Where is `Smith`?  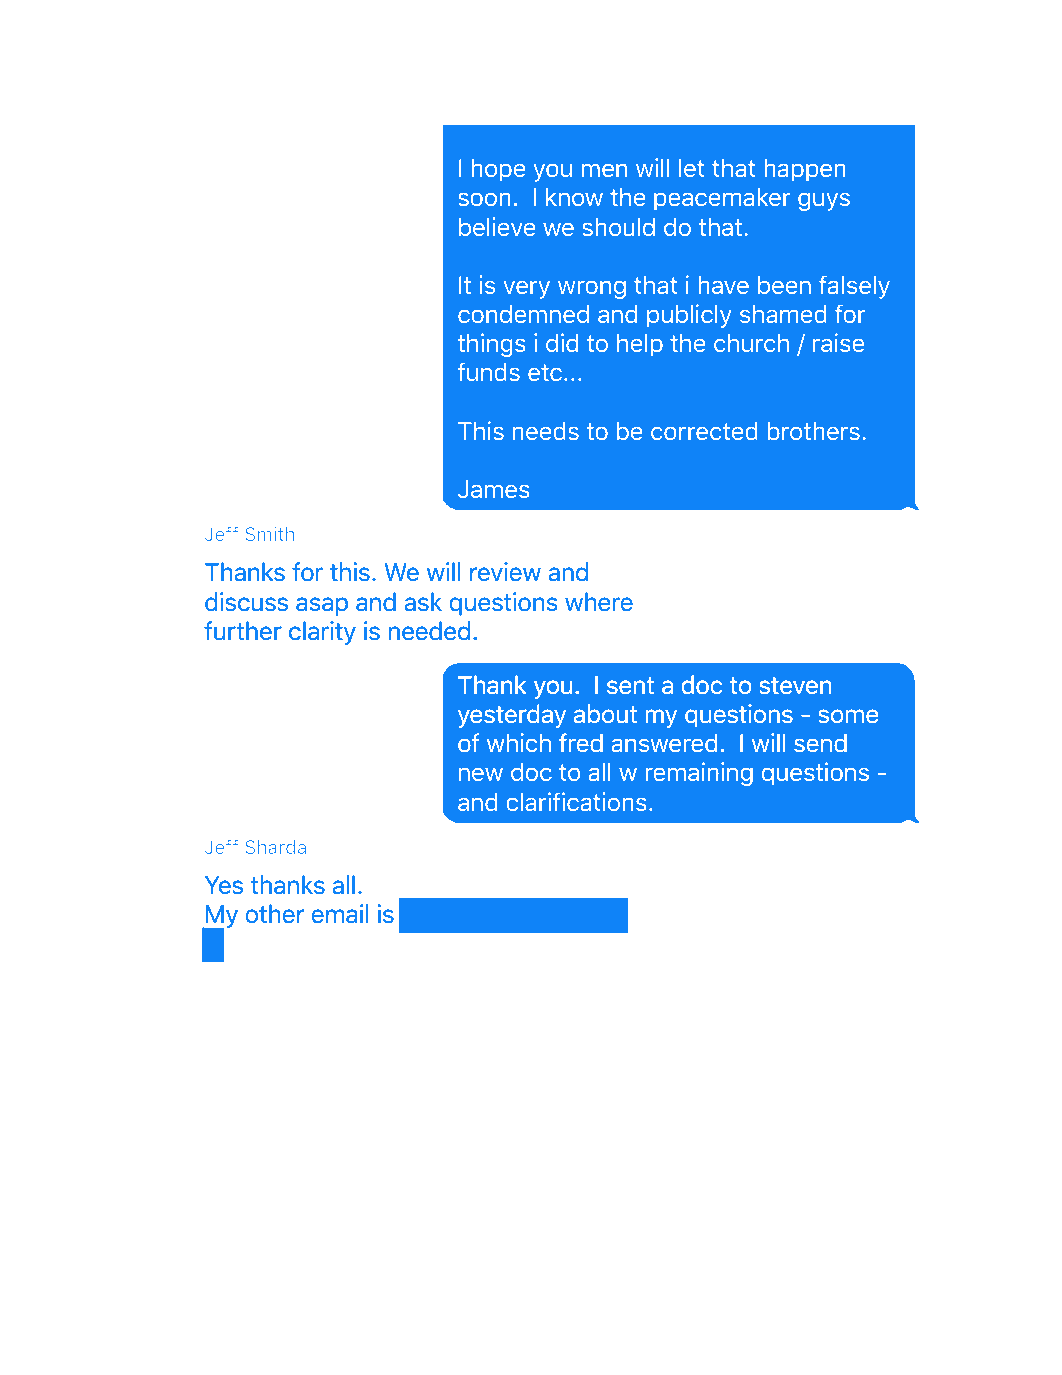
Smith is located at coordinates (269, 533).
